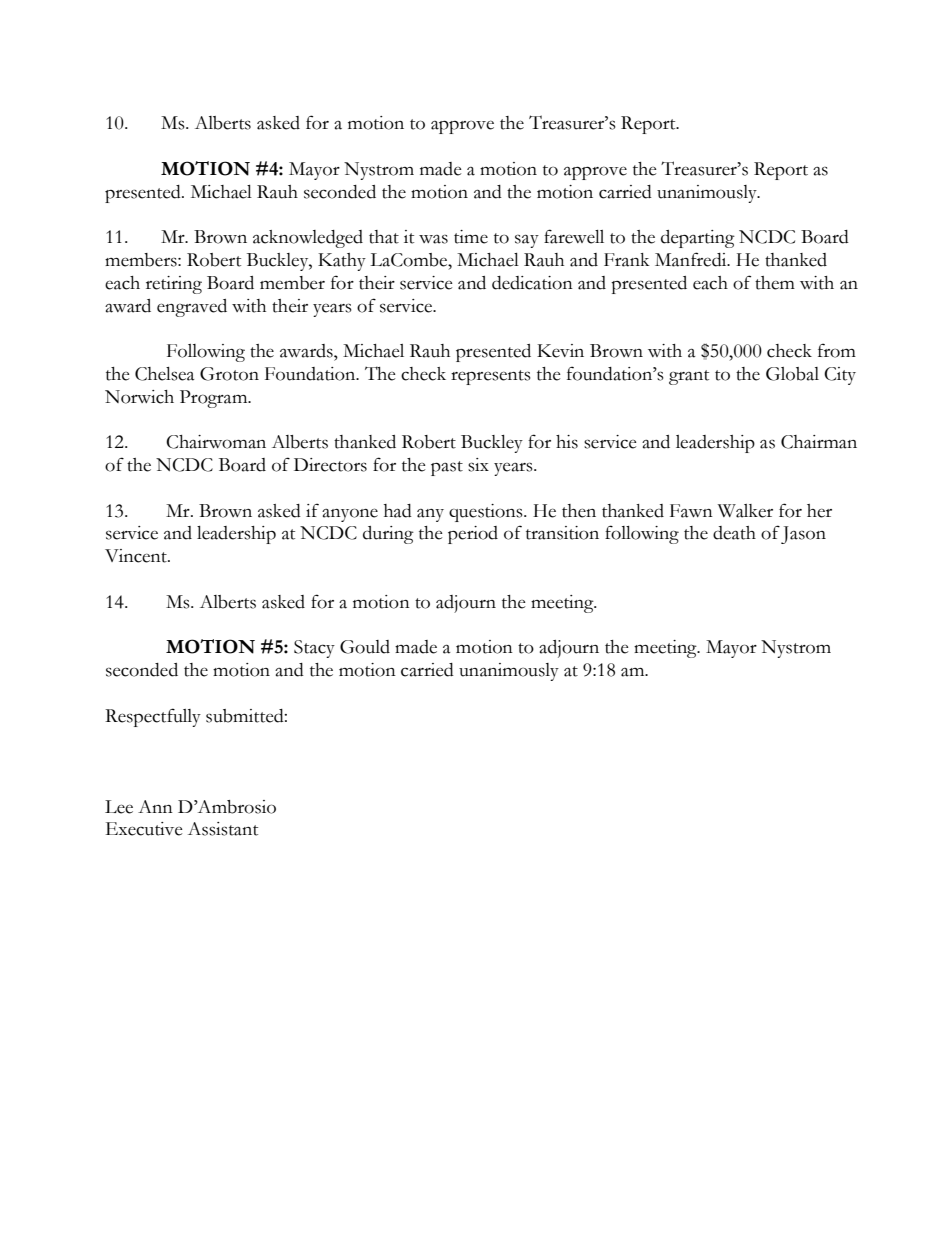 The height and width of the image is (1233, 952). I want to click on Assistant, so click(223, 829).
